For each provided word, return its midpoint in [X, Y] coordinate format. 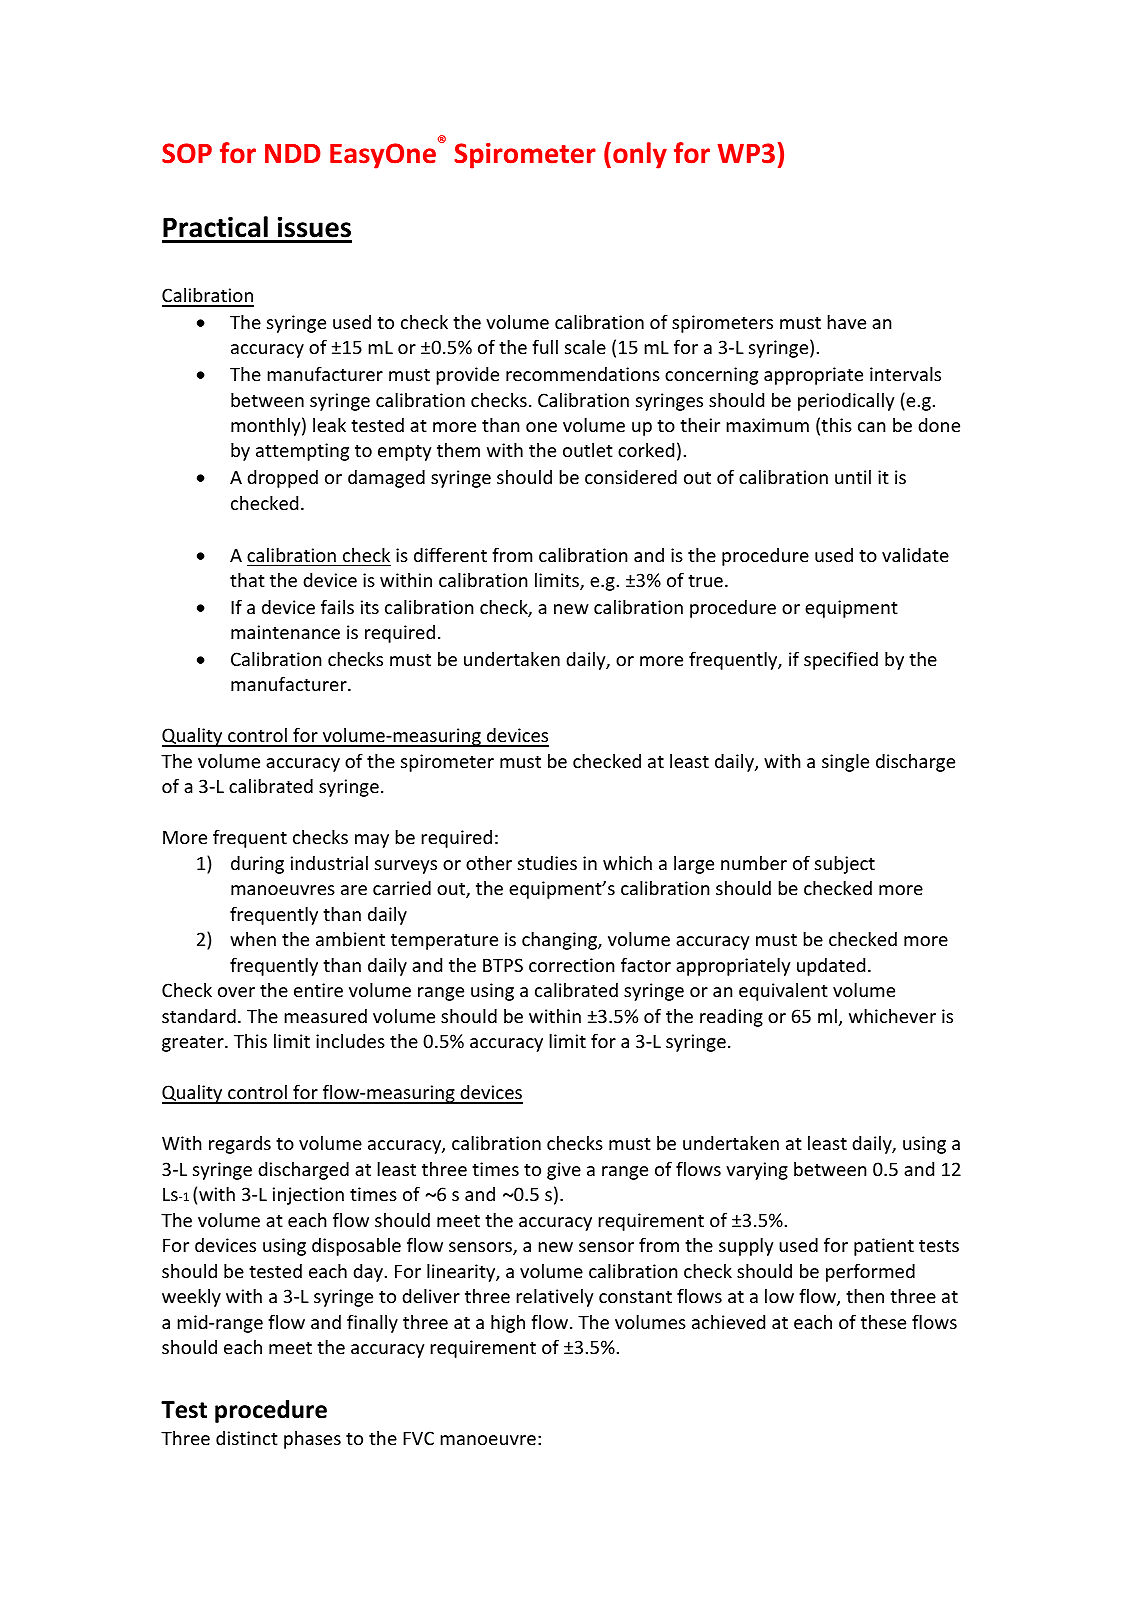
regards [240, 1145]
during [257, 865]
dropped [282, 479]
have [846, 322]
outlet [588, 450]
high [508, 1324]
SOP [187, 153]
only [640, 155]
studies [547, 863]
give [564, 1171]
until [853, 477]
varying [757, 1171]
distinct [247, 1438]
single [845, 763]
